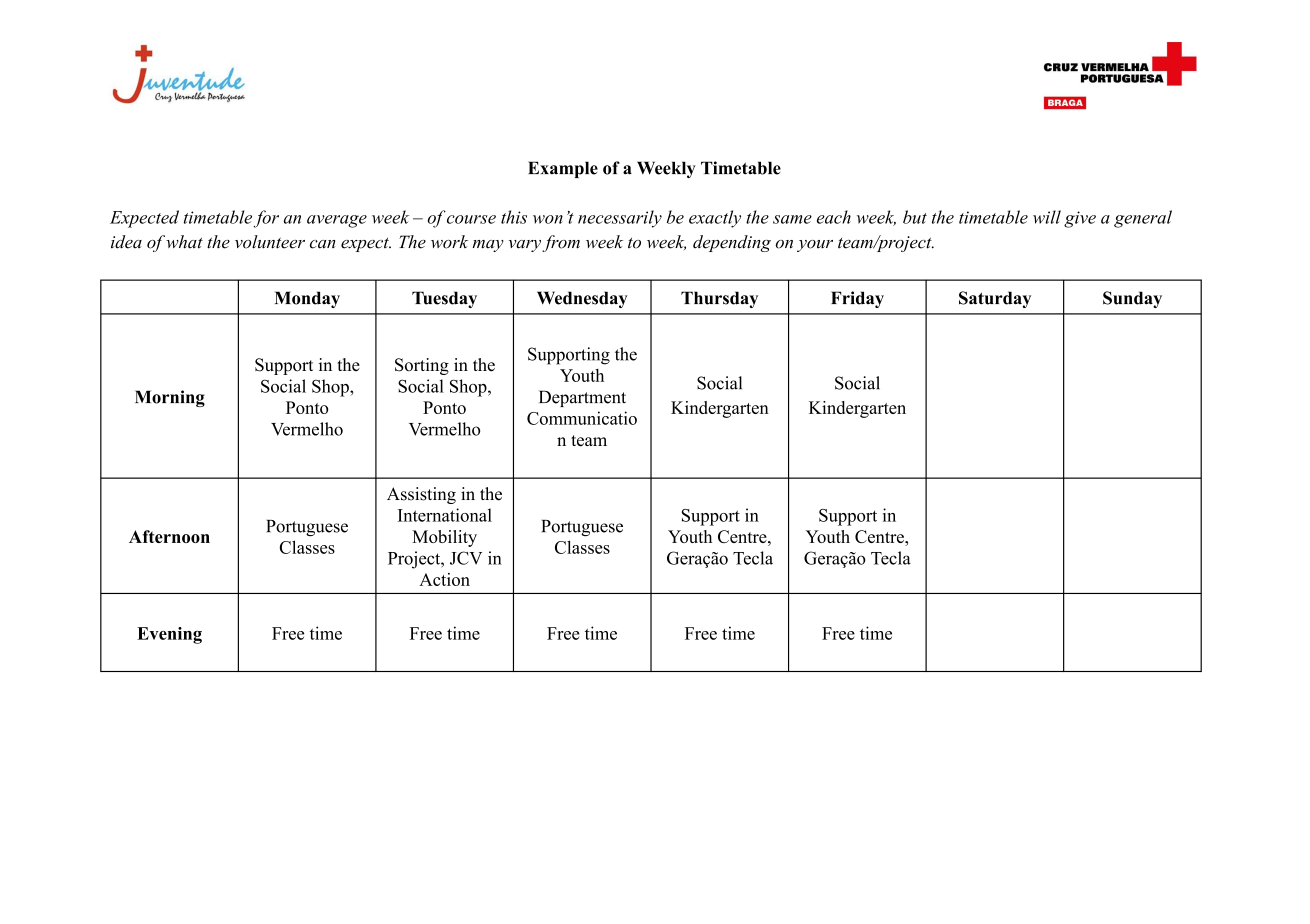 This screenshot has height=924, width=1310. I want to click on Saturday, so click(995, 299).
